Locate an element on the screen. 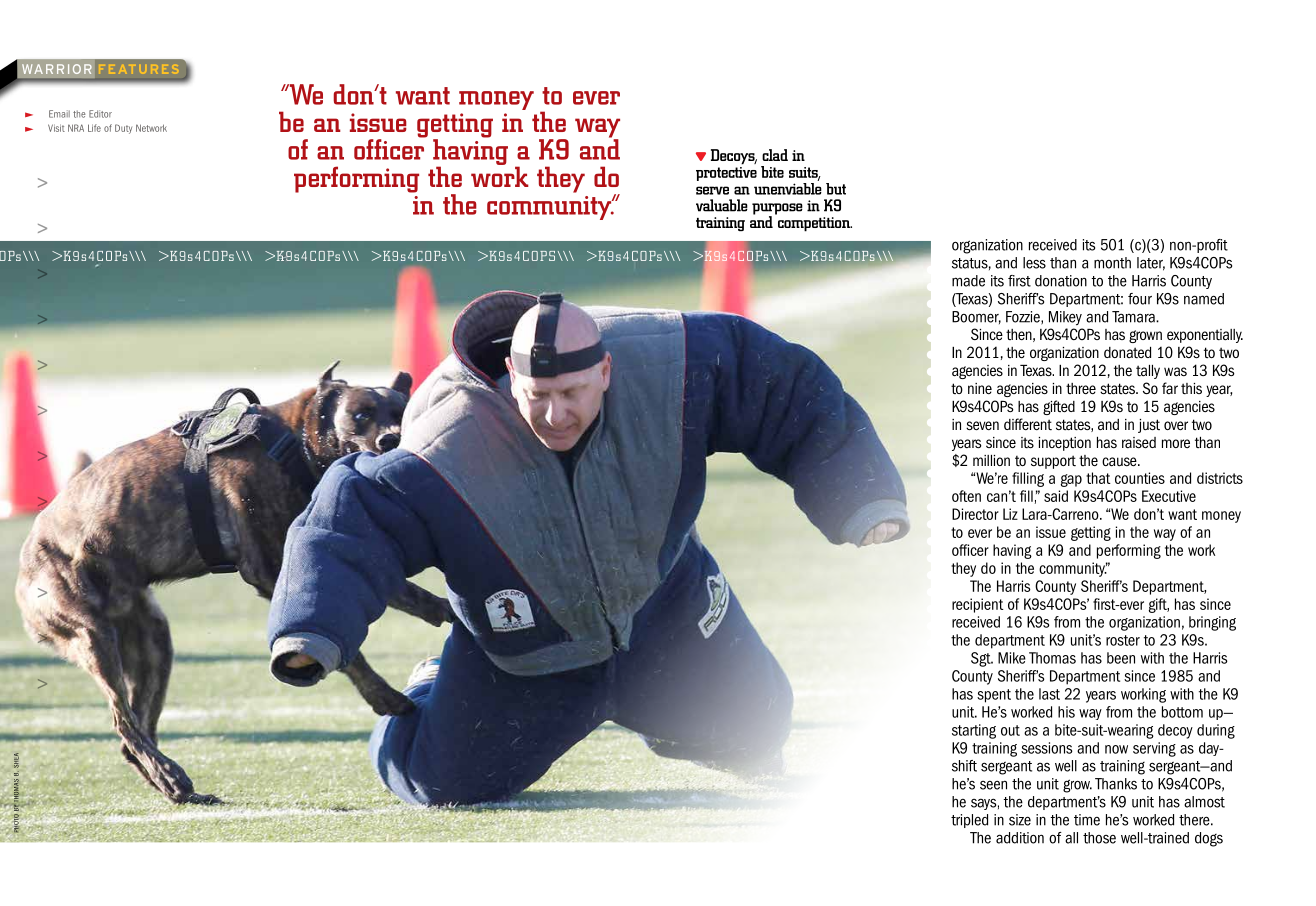 This screenshot has width=1316, height=906. million is located at coordinates (991, 460).
